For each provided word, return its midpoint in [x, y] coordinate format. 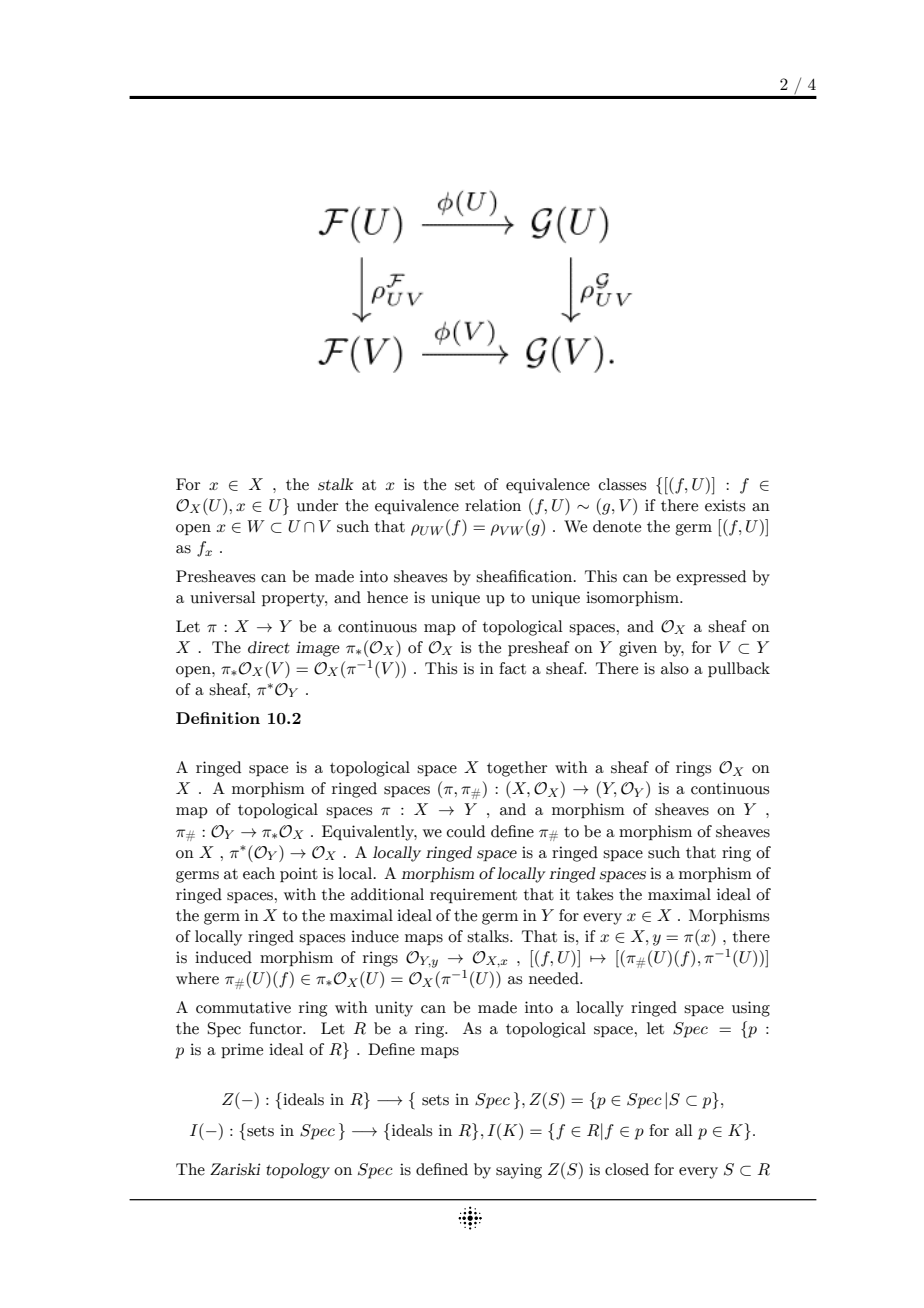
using [751, 1009]
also [675, 668]
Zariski [235, 1169]
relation [493, 505]
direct [269, 647]
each [259, 873]
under [317, 505]
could [466, 831]
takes [594, 894]
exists [725, 505]
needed [555, 978]
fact [512, 668]
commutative [243, 1007]
